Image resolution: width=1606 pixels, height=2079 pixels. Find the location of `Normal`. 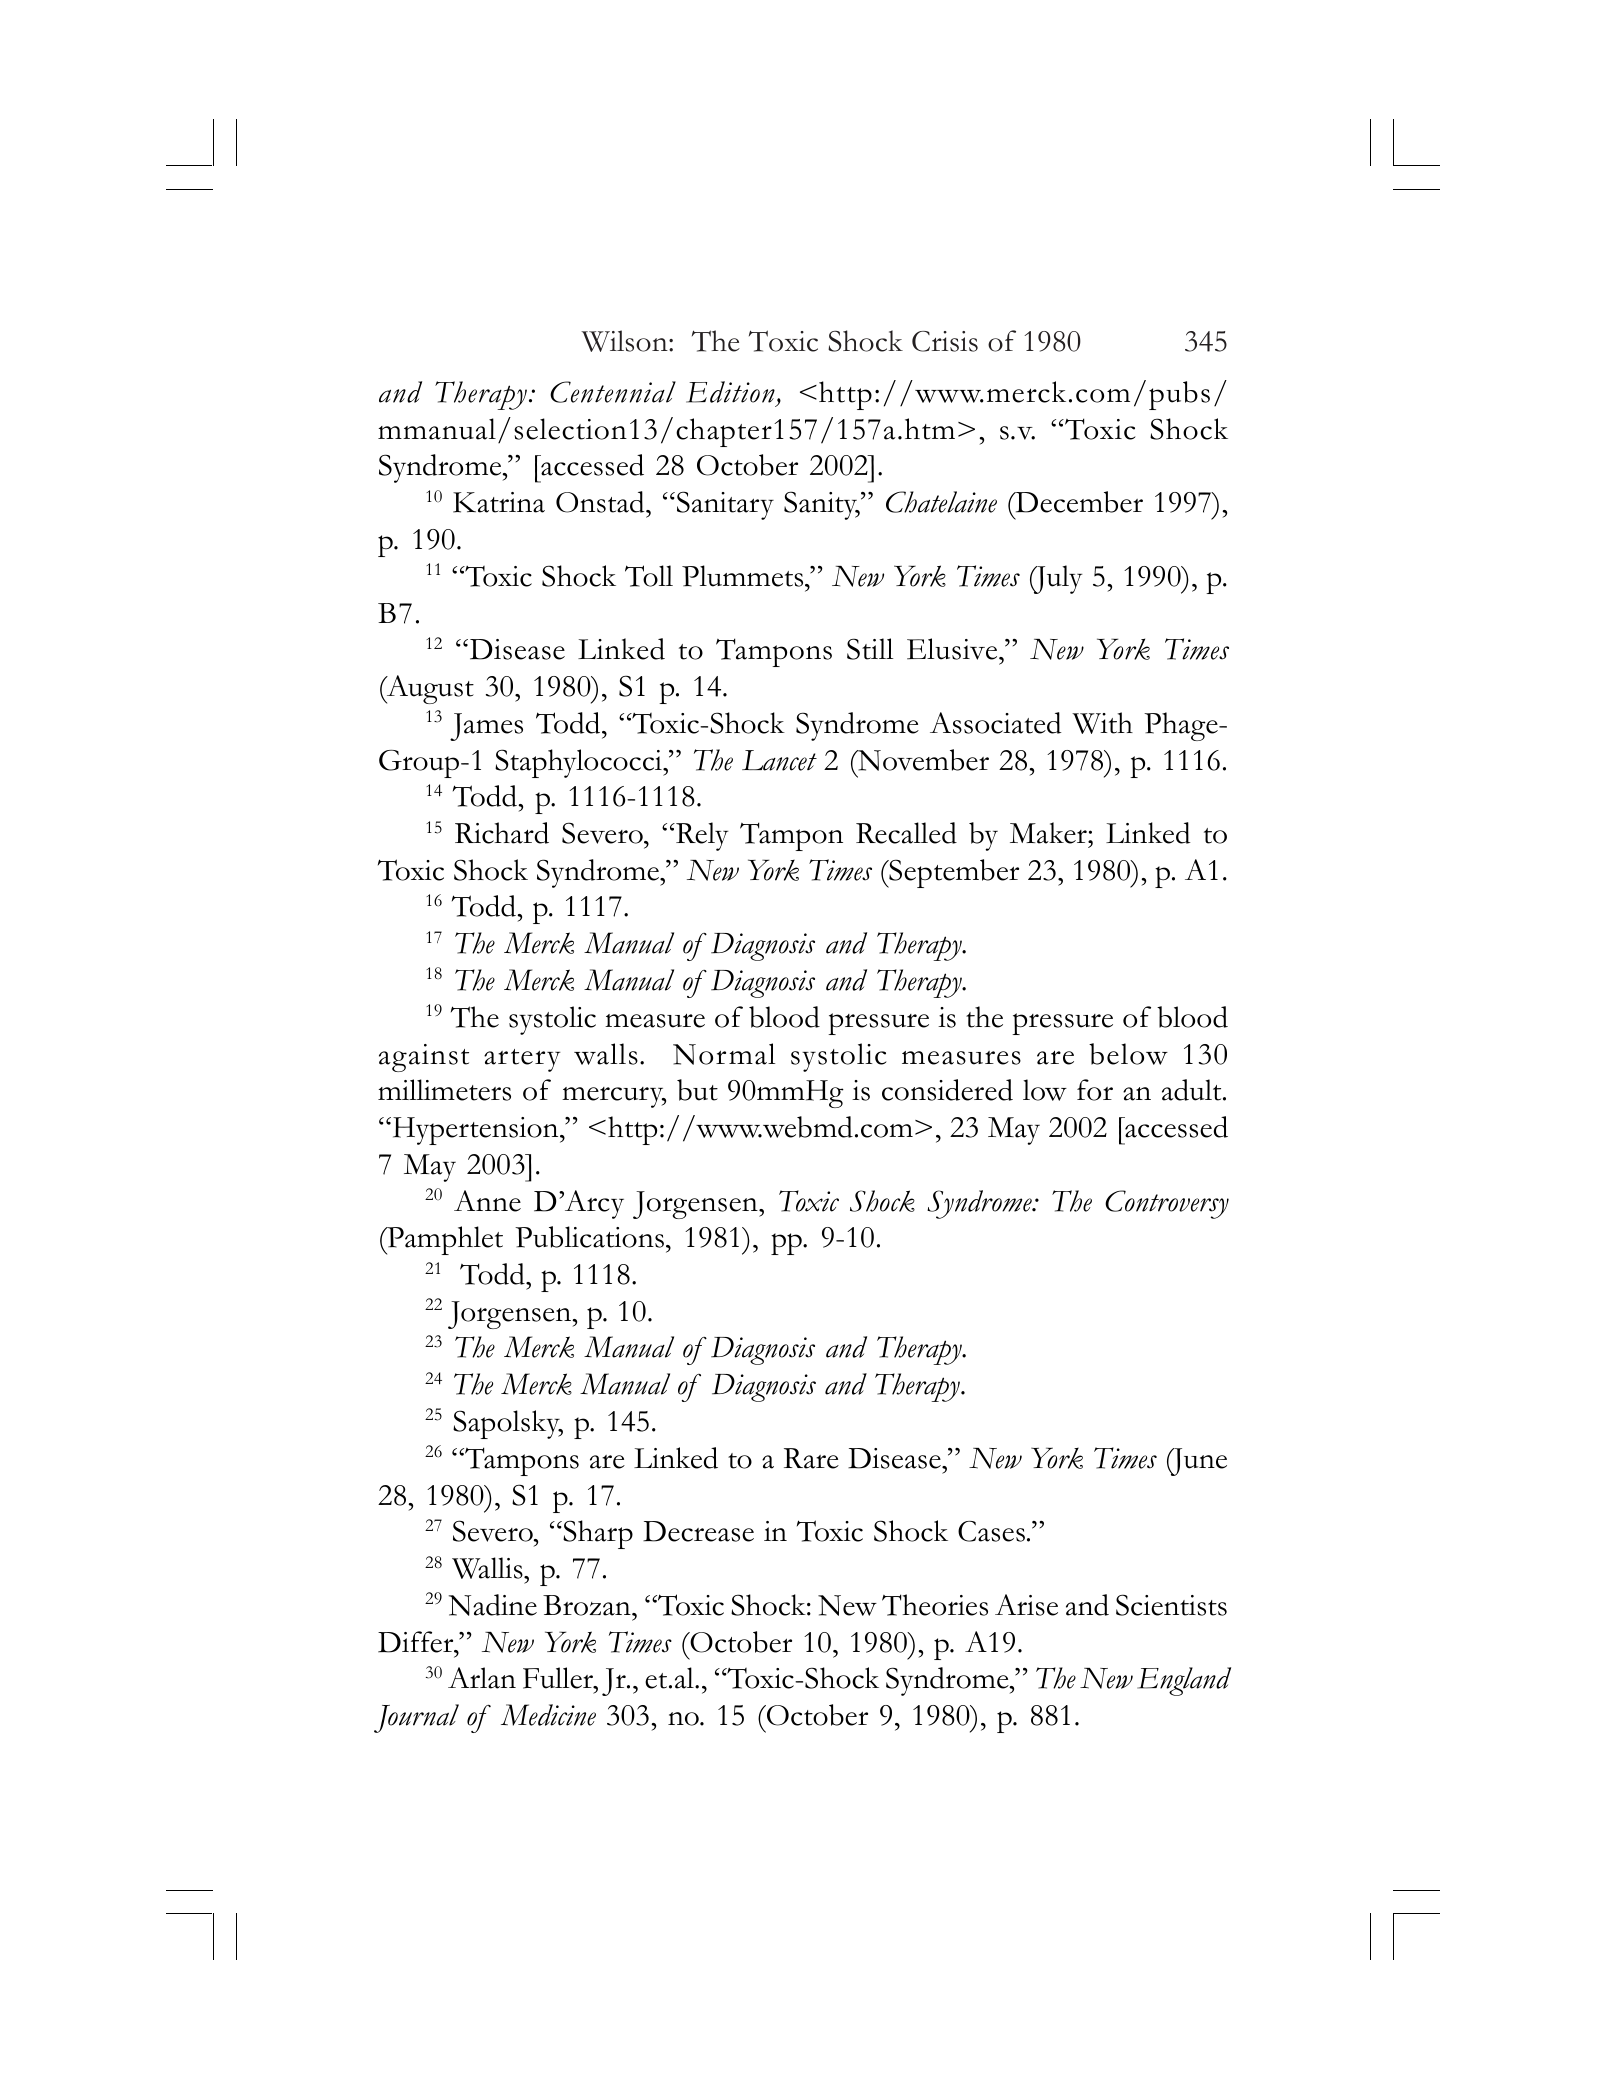

Normal is located at coordinates (724, 1054).
